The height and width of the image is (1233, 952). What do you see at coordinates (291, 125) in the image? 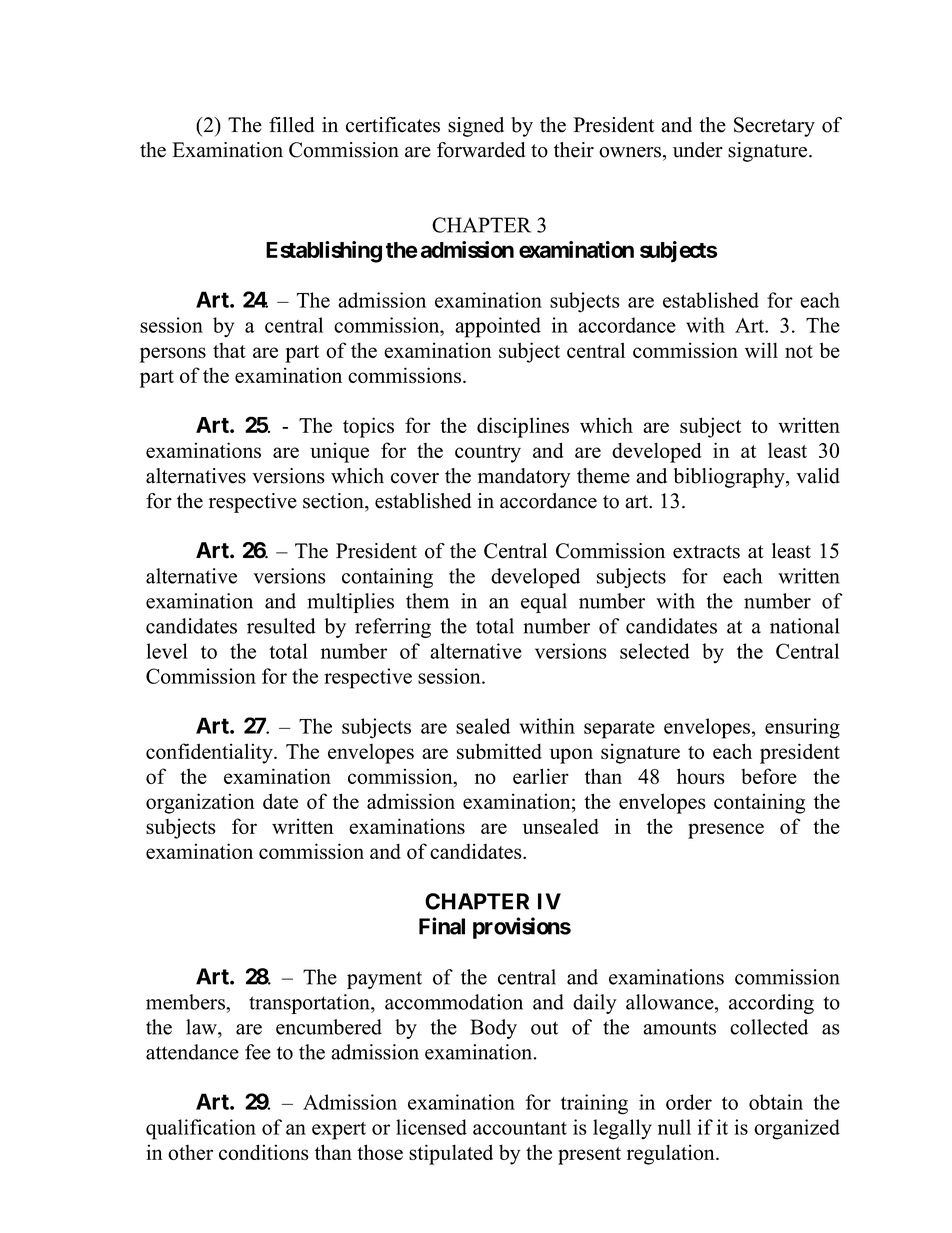
I see `filled` at bounding box center [291, 125].
